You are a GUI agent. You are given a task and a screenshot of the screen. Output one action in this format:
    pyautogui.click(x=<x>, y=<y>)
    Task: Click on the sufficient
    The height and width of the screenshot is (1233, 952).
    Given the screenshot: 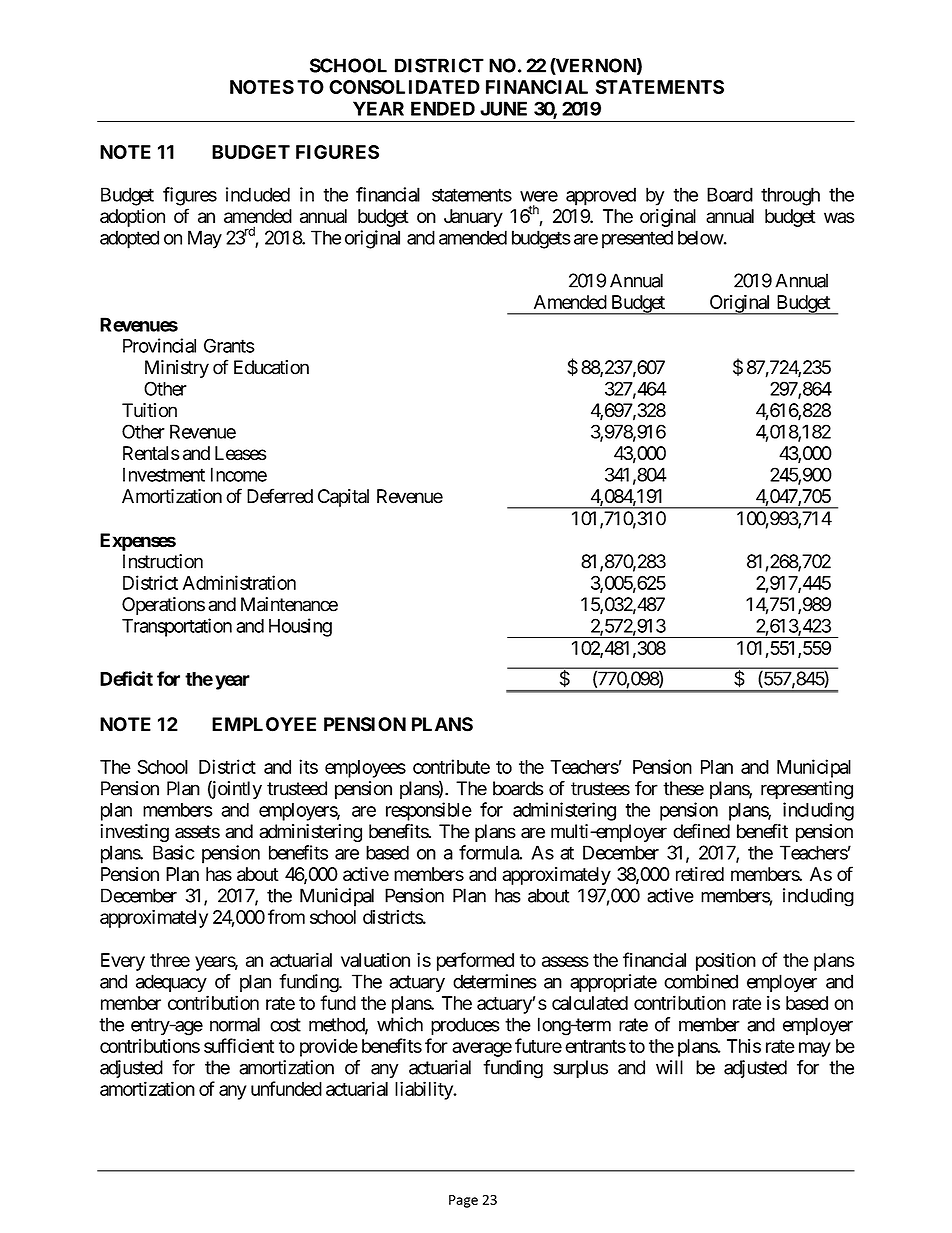 What is the action you would take?
    pyautogui.click(x=239, y=1045)
